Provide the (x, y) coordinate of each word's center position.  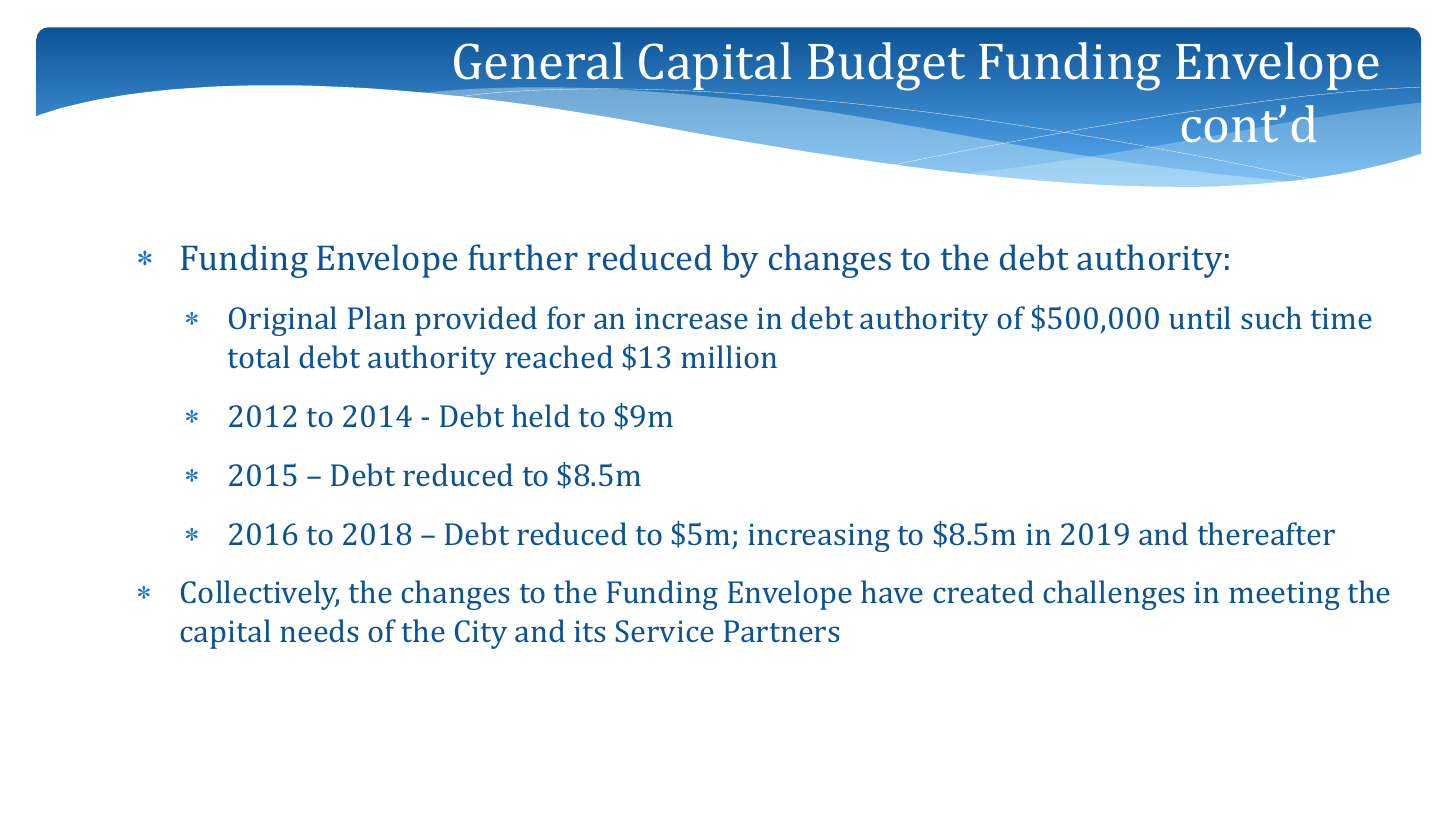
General (538, 61)
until (1200, 317)
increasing (819, 537)
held (541, 415)
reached (559, 356)
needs (319, 630)
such (1271, 317)
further (523, 257)
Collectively (260, 595)
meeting (1284, 596)
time (1341, 318)
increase (691, 318)
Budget (886, 66)
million (729, 356)
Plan (377, 317)
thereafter (1266, 533)
